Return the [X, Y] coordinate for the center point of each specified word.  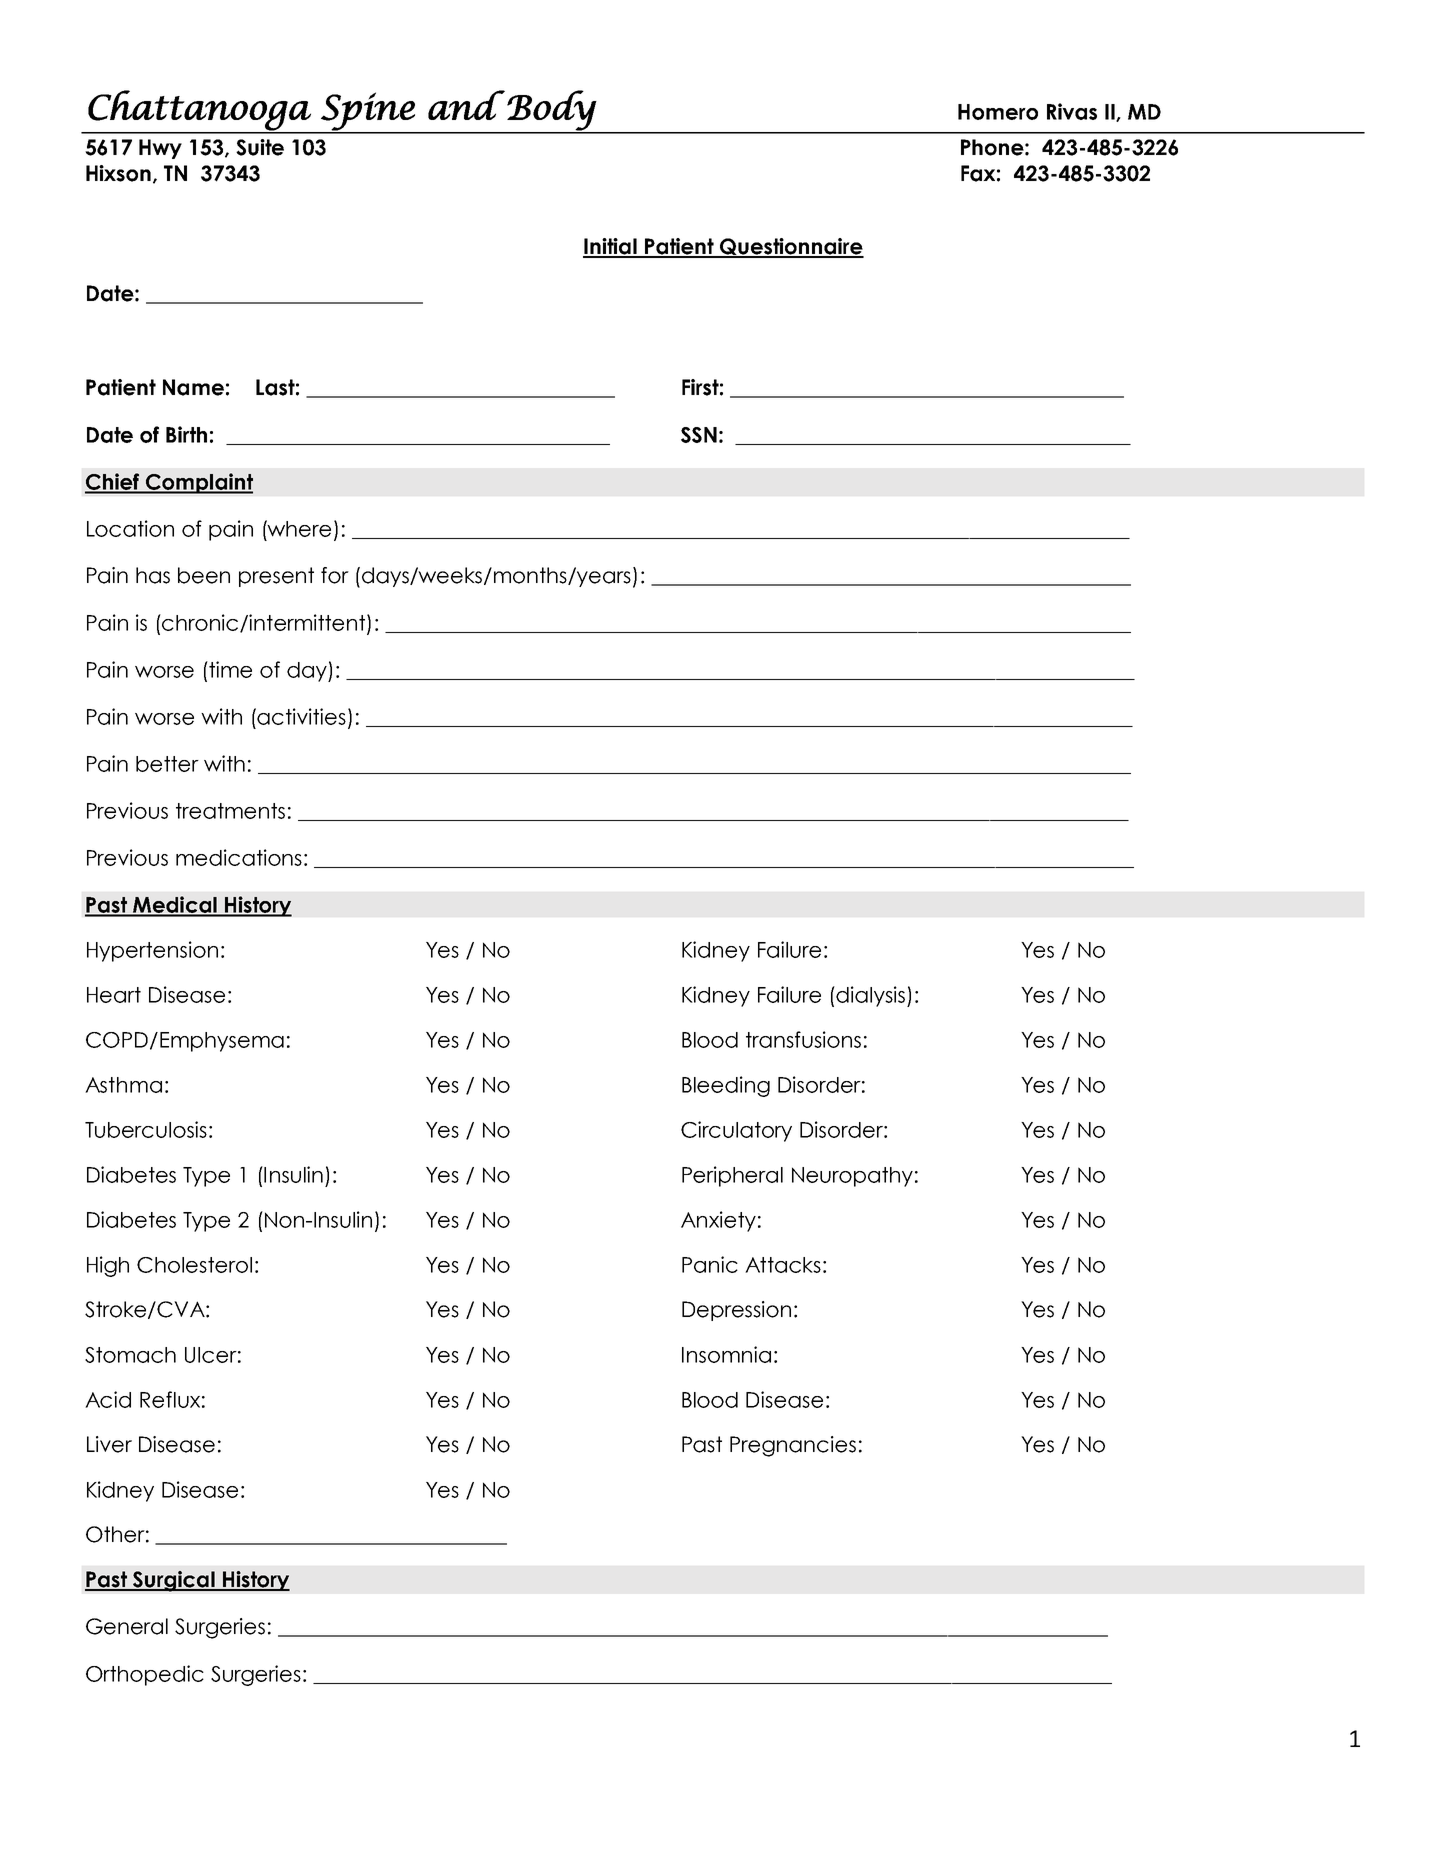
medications [239, 857]
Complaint [198, 483]
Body [552, 111]
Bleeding [726, 1086]
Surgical [174, 1581]
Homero [998, 112]
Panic [710, 1264]
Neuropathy [852, 1177]
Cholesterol [194, 1265]
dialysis [872, 996]
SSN [699, 435]
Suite [260, 147]
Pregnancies [793, 1446]
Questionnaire [791, 248]
